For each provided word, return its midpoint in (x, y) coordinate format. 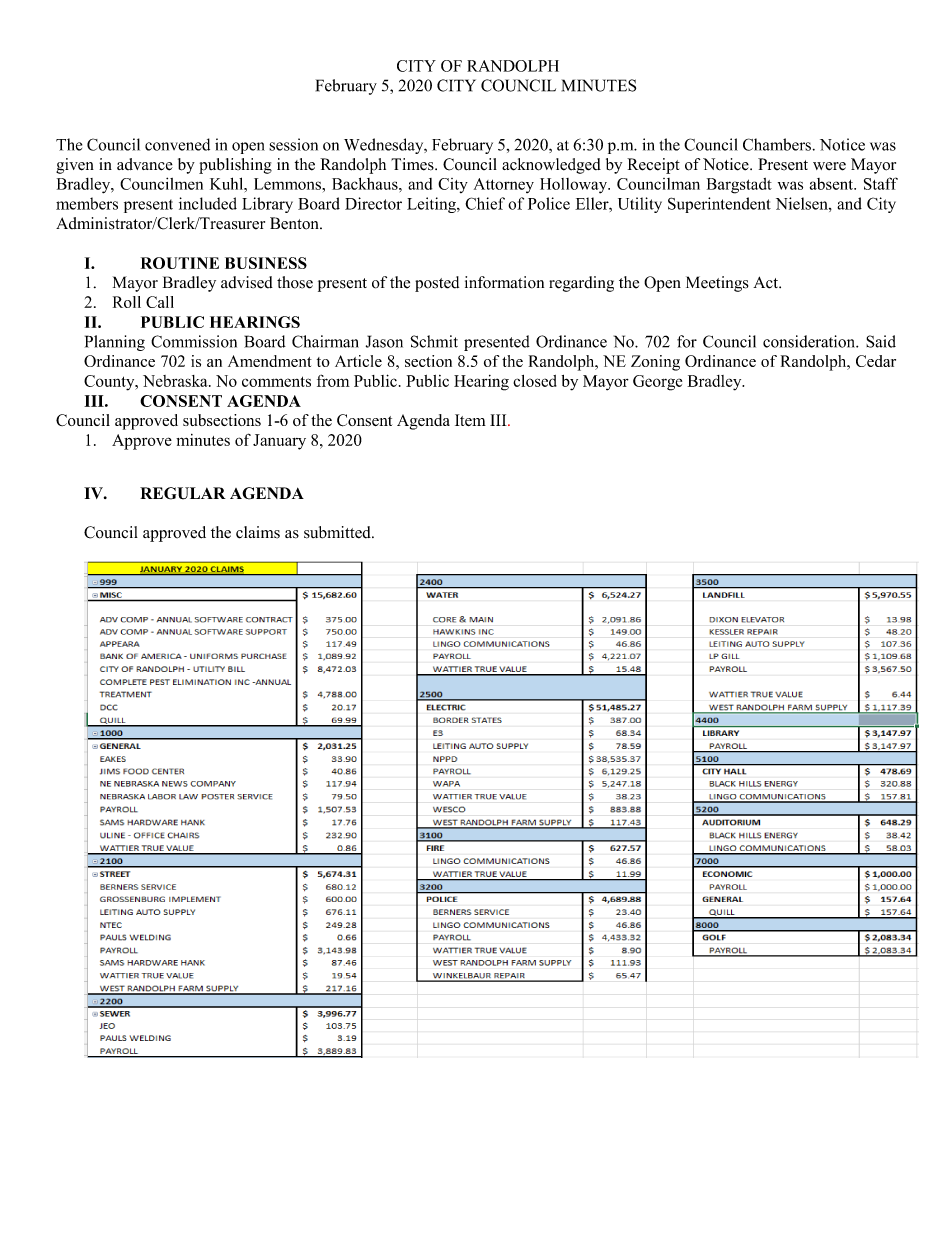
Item (470, 420)
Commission (194, 341)
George (657, 383)
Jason (384, 341)
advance (145, 164)
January (279, 442)
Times (413, 164)
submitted (338, 532)
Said (881, 341)
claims (258, 532)
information (504, 282)
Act (766, 282)
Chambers (777, 144)
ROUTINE (180, 263)
